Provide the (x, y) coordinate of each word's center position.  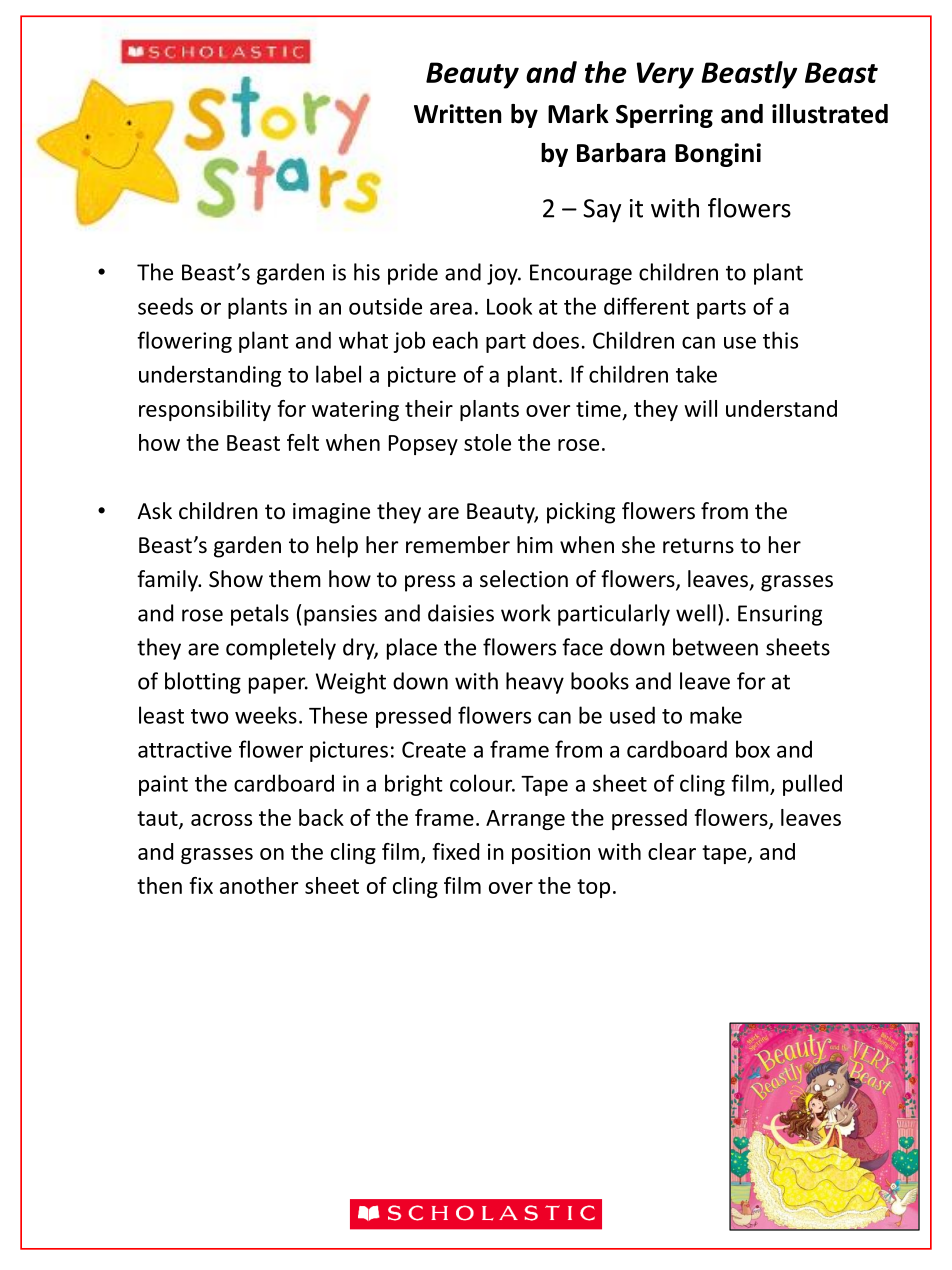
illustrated (830, 114)
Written (458, 114)
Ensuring (780, 615)
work (526, 613)
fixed (455, 851)
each (455, 340)
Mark (578, 114)
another (259, 885)
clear (672, 851)
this (780, 340)
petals (260, 615)
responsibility (205, 410)
